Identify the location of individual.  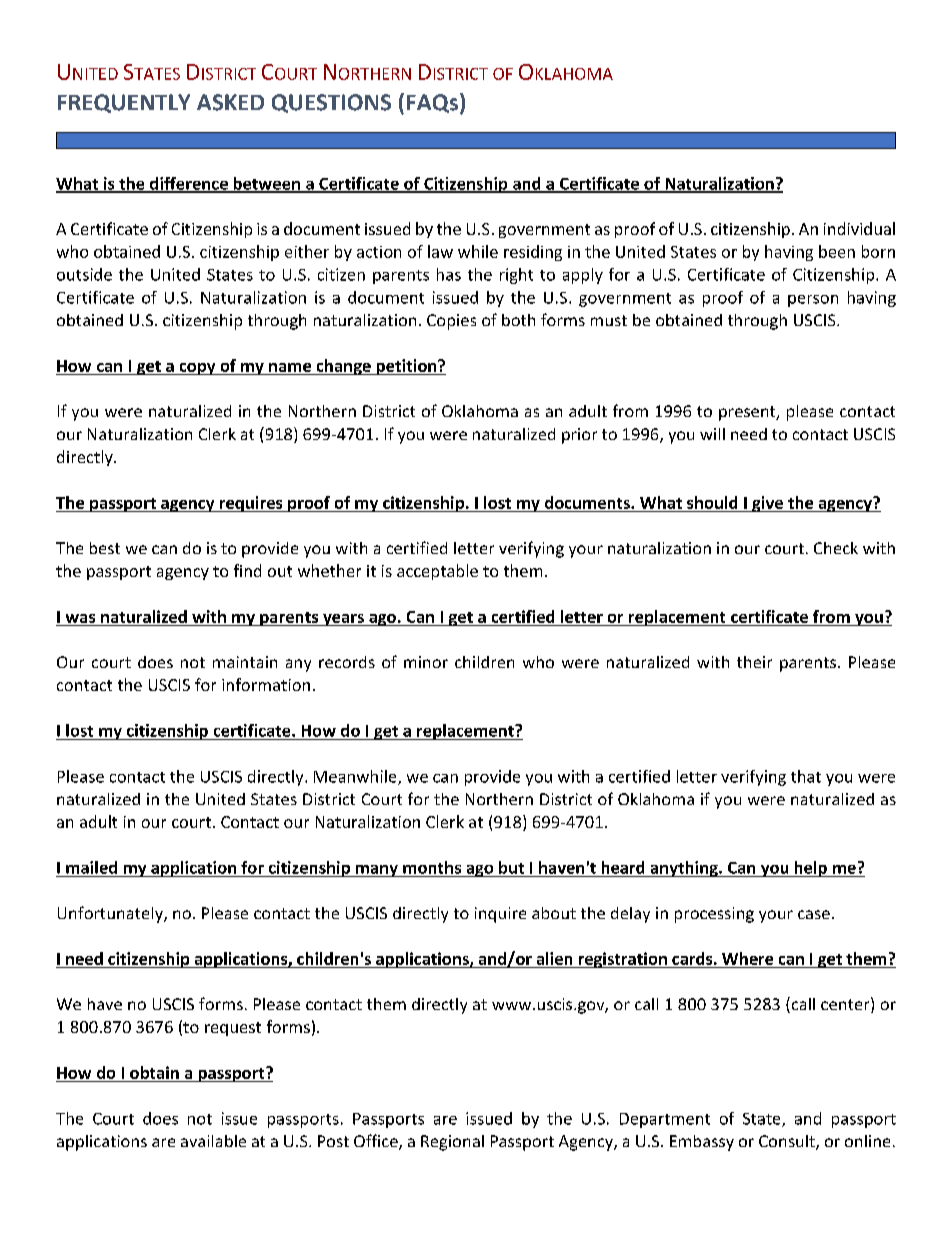
(859, 228).
